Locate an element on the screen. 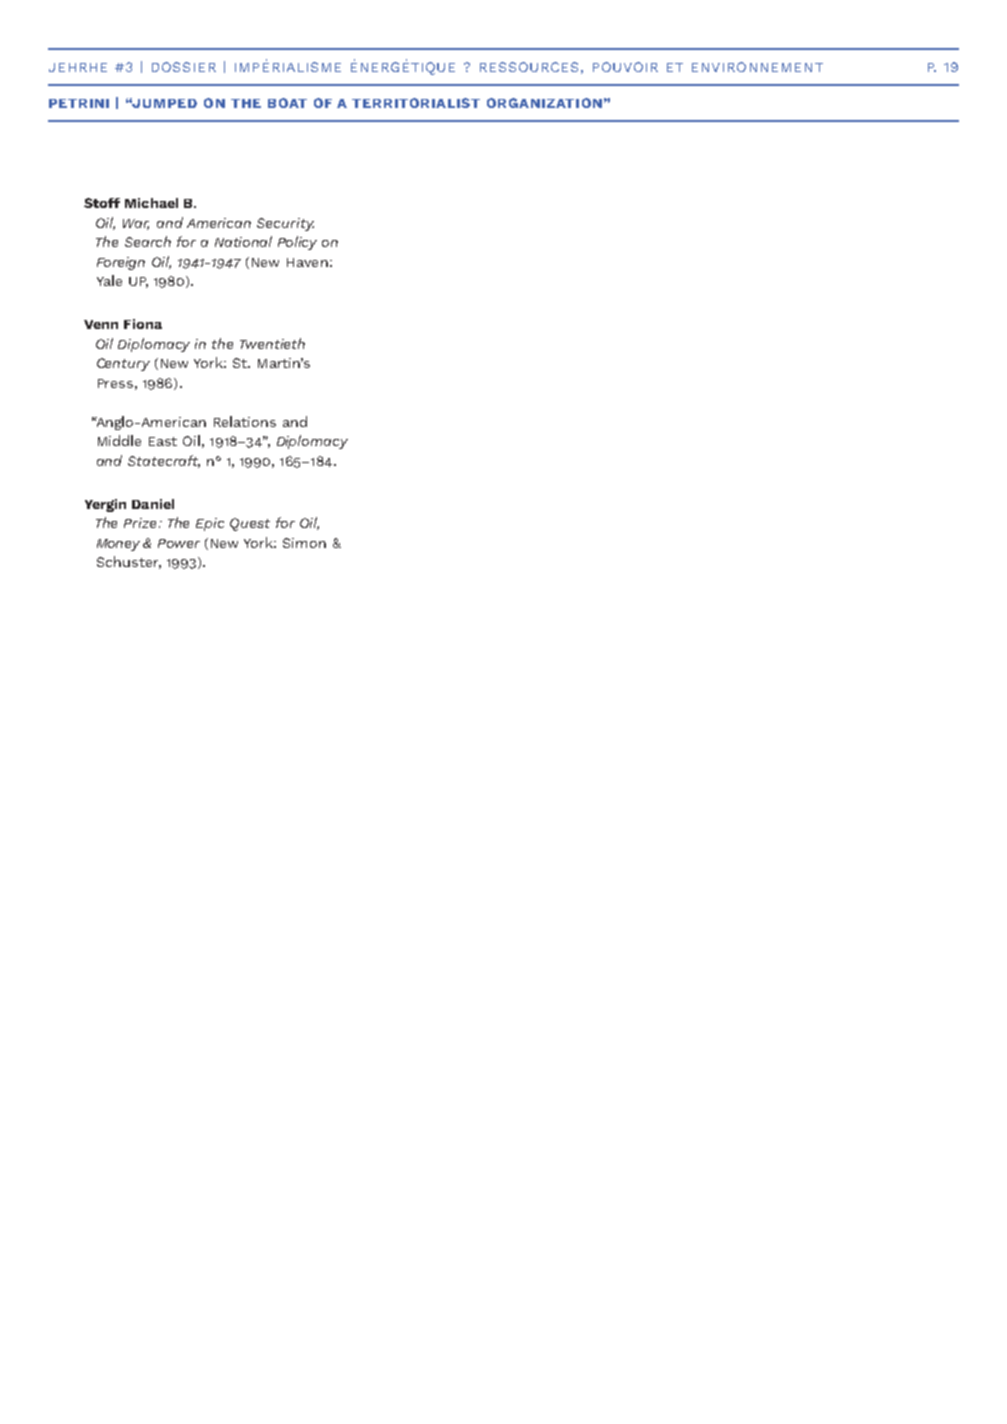 The image size is (1007, 1424). Foreign is located at coordinates (121, 263).
